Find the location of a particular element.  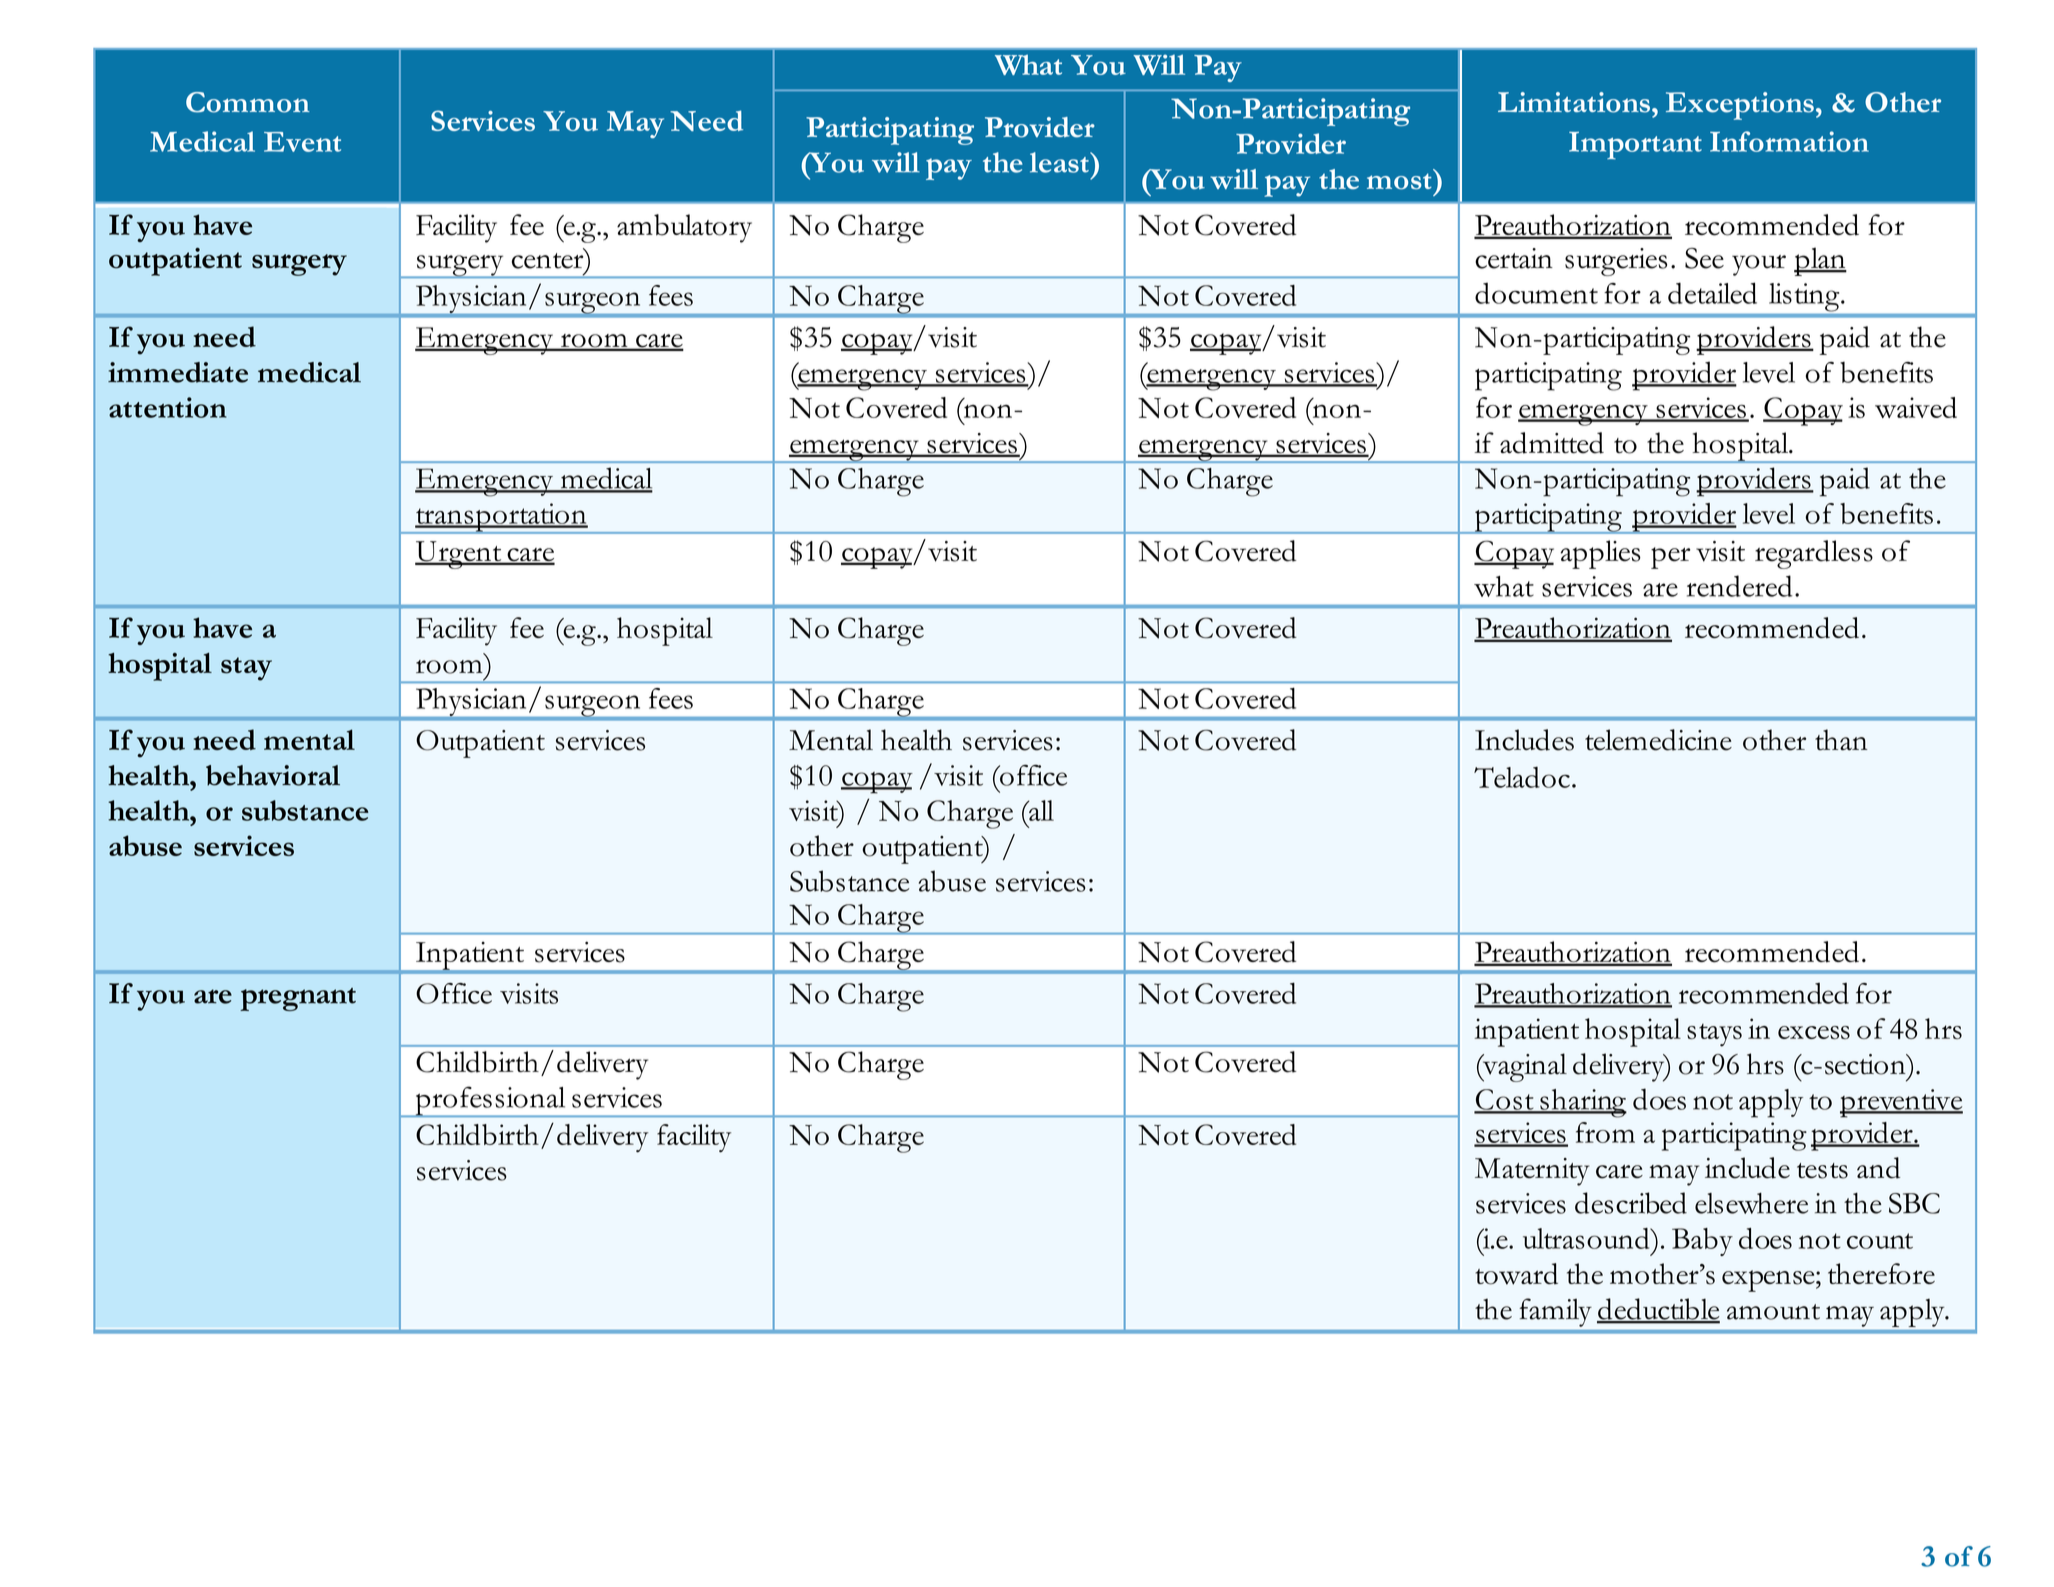

least is located at coordinates (1060, 162).
